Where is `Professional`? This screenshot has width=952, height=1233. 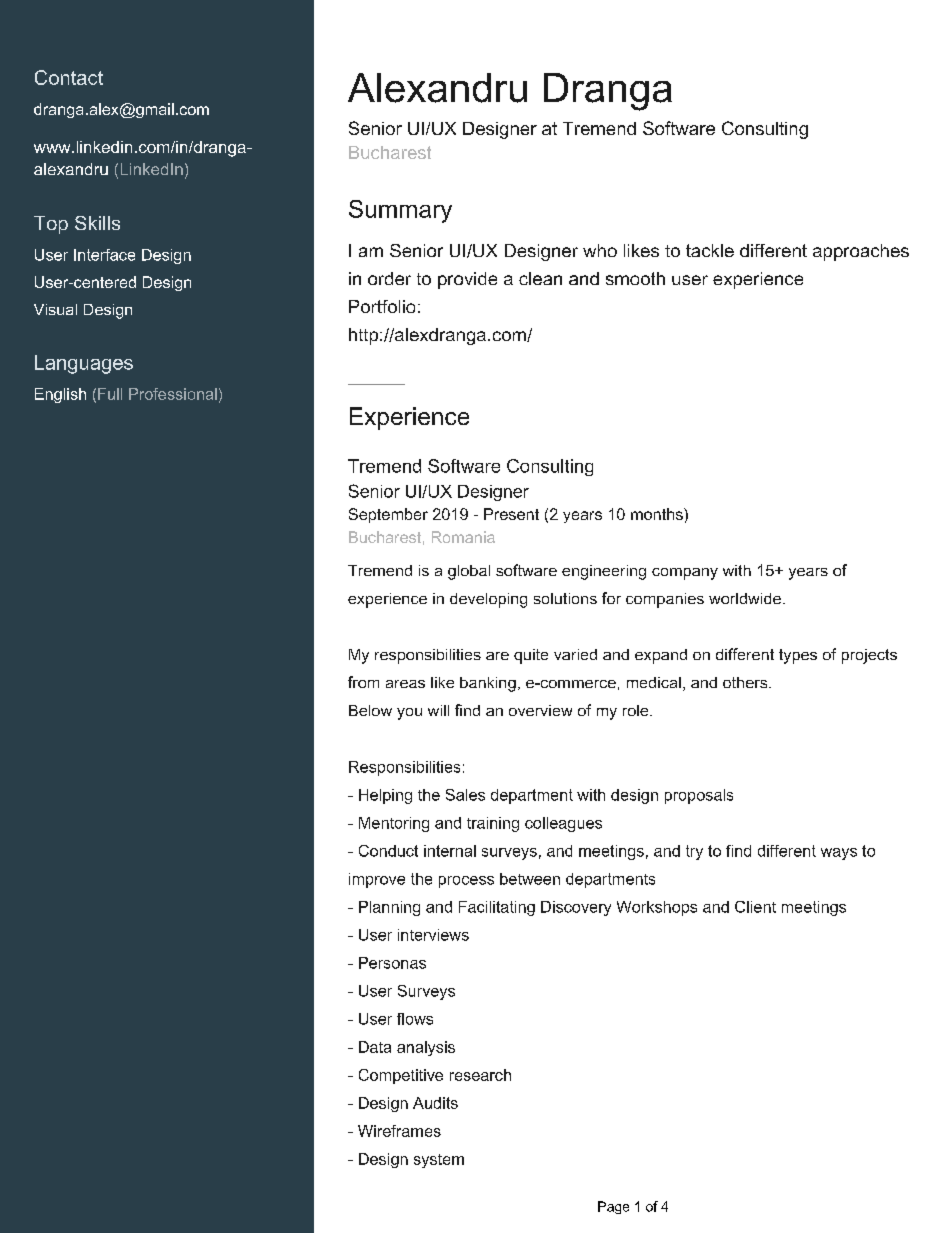
Professional is located at coordinates (173, 394).
